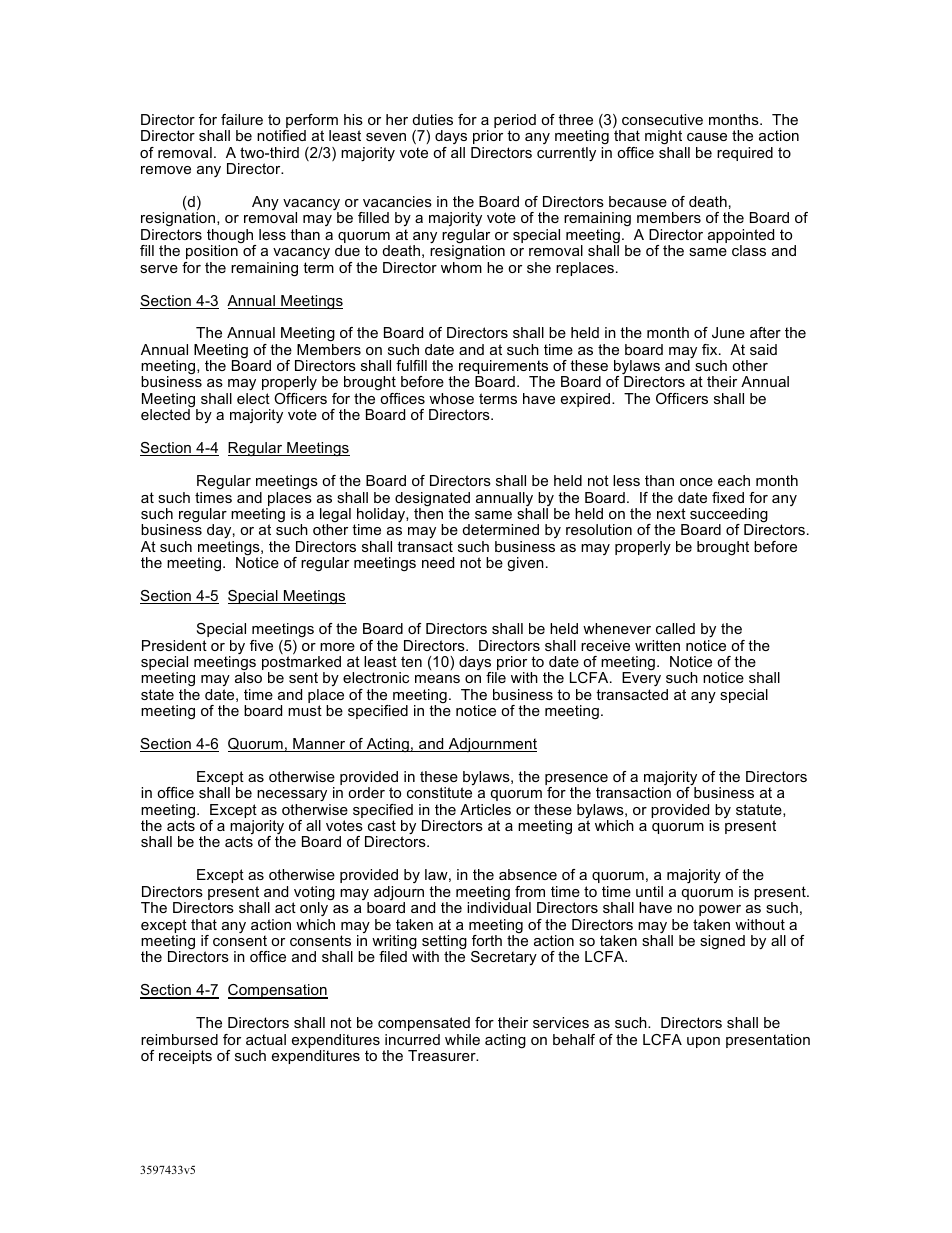 This screenshot has height=1233, width=952. What do you see at coordinates (335, 516) in the screenshot?
I see `legal` at bounding box center [335, 516].
